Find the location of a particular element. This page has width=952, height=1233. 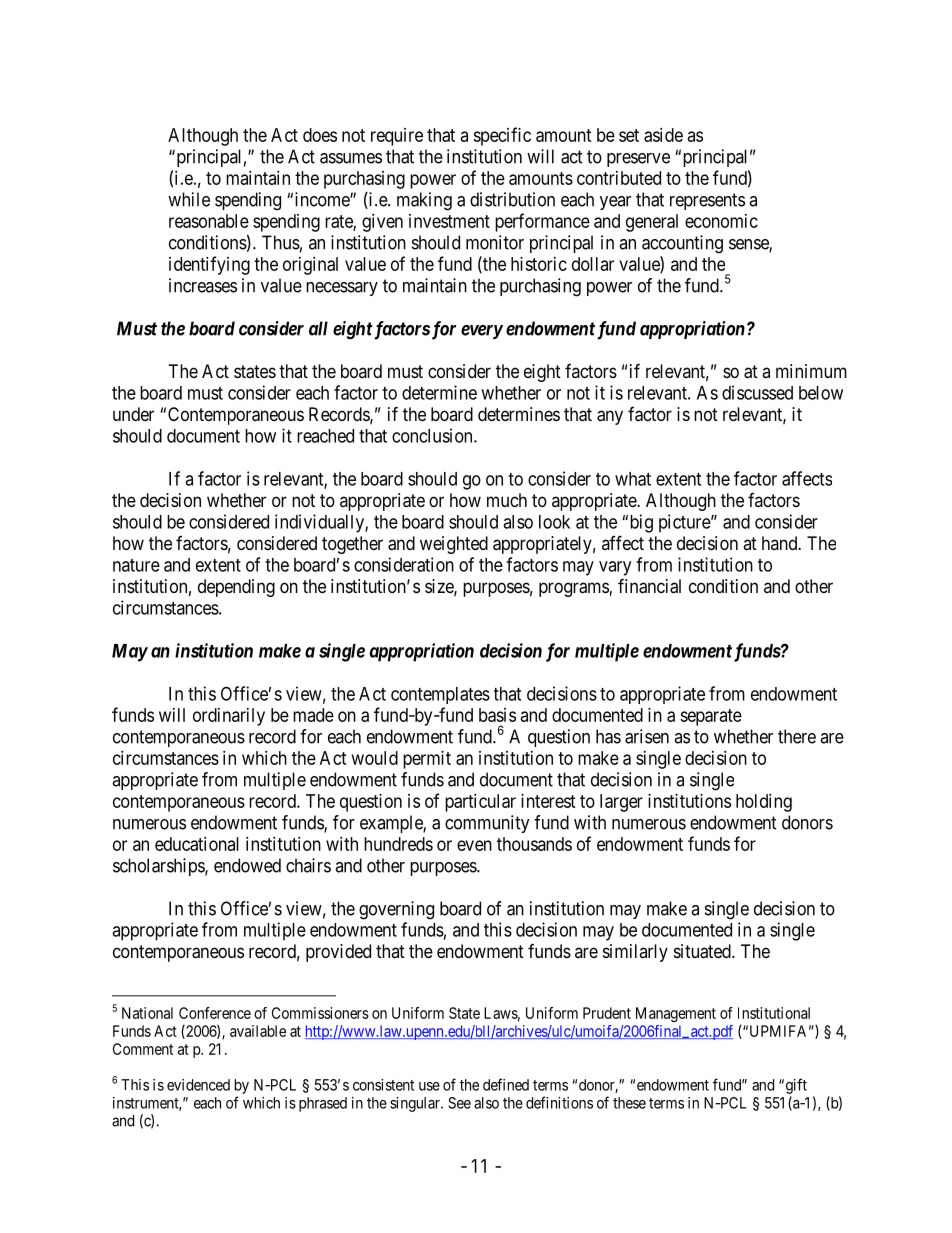

what is located at coordinates (633, 479).
